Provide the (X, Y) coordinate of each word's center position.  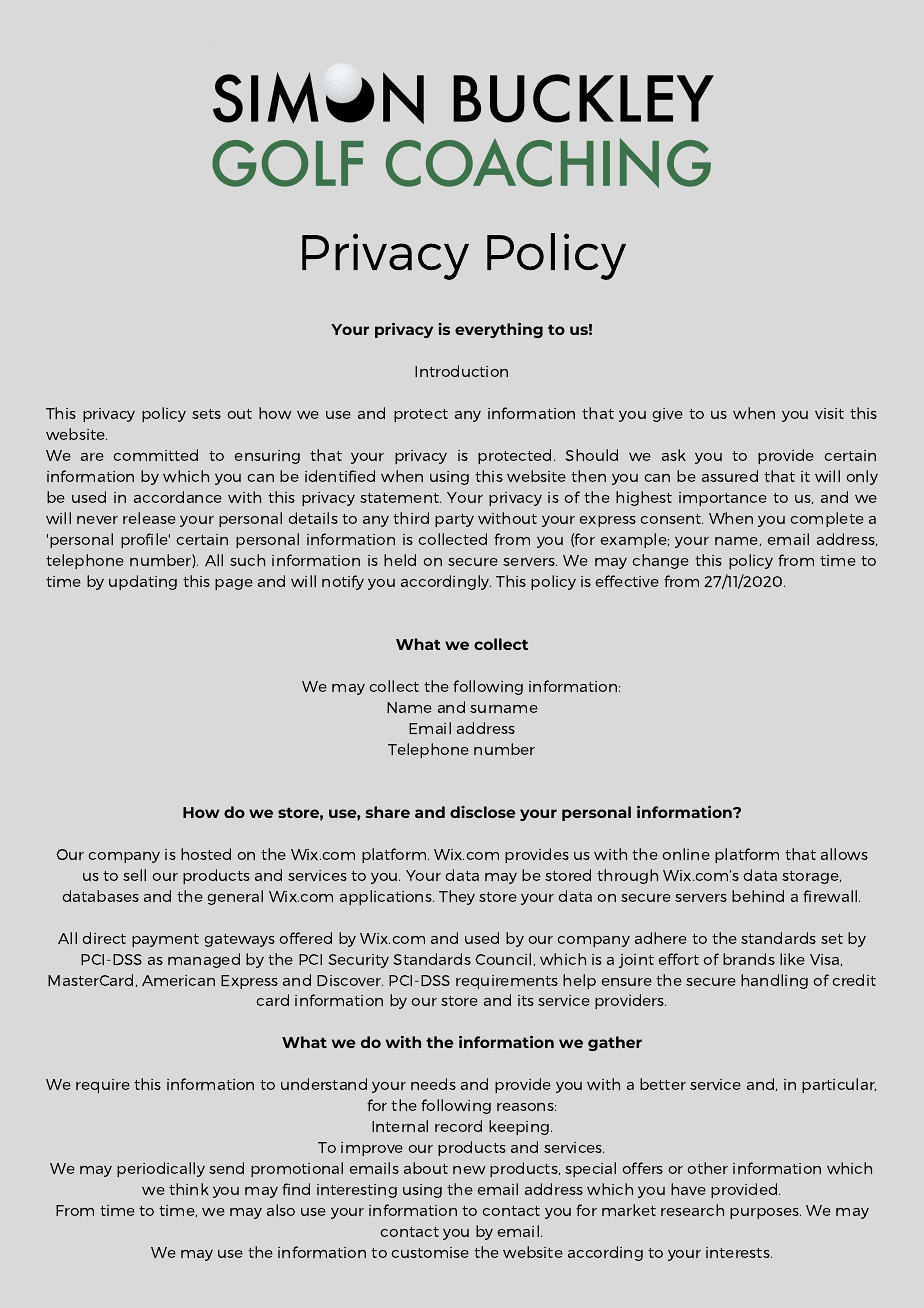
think (189, 1189)
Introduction (461, 371)
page (234, 584)
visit (829, 413)
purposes (765, 1213)
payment (165, 940)
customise (430, 1252)
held (400, 560)
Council (503, 959)
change (660, 561)
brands (749, 959)
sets (206, 414)
